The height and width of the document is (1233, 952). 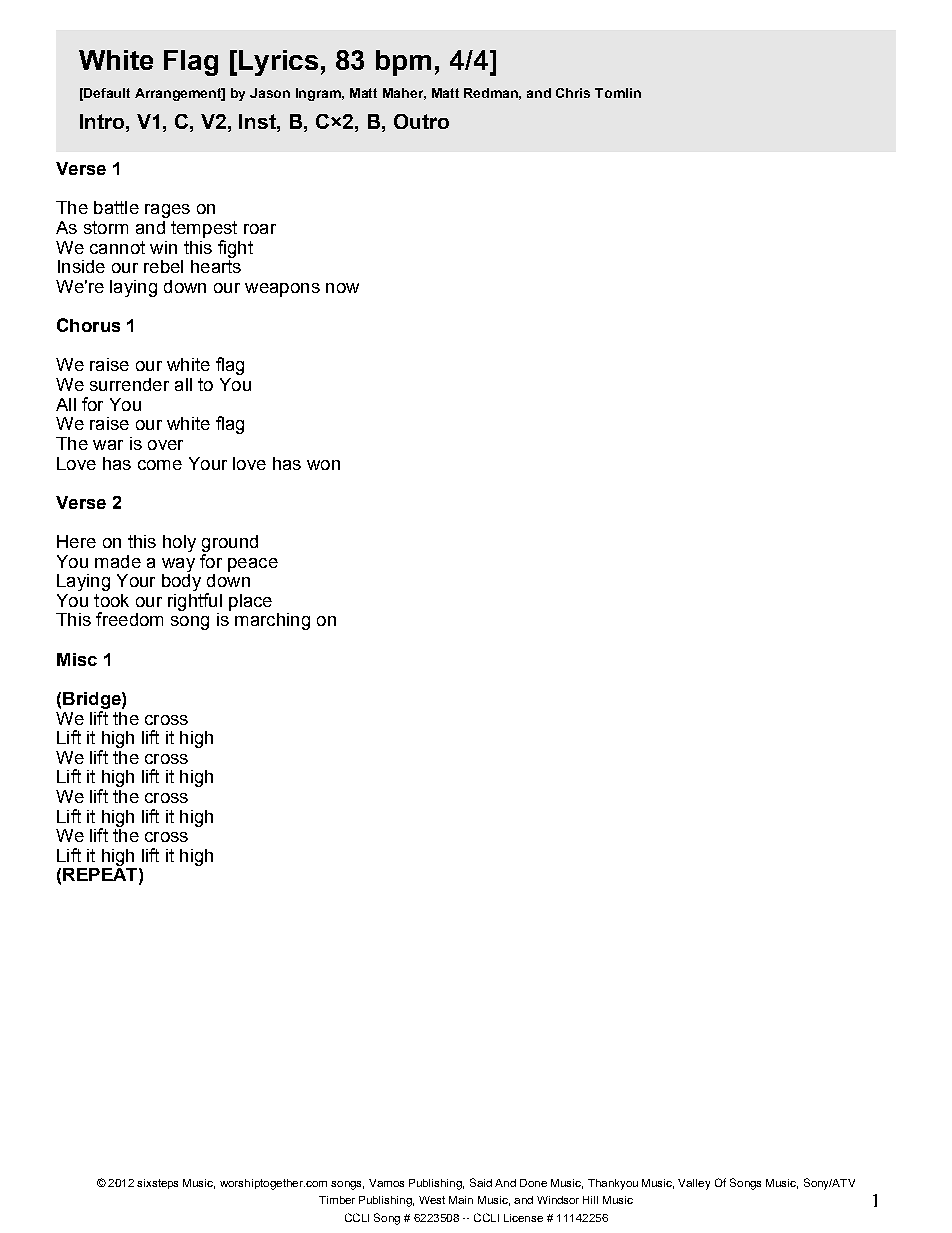 What do you see at coordinates (618, 93) in the document?
I see `Tomlin` at bounding box center [618, 93].
